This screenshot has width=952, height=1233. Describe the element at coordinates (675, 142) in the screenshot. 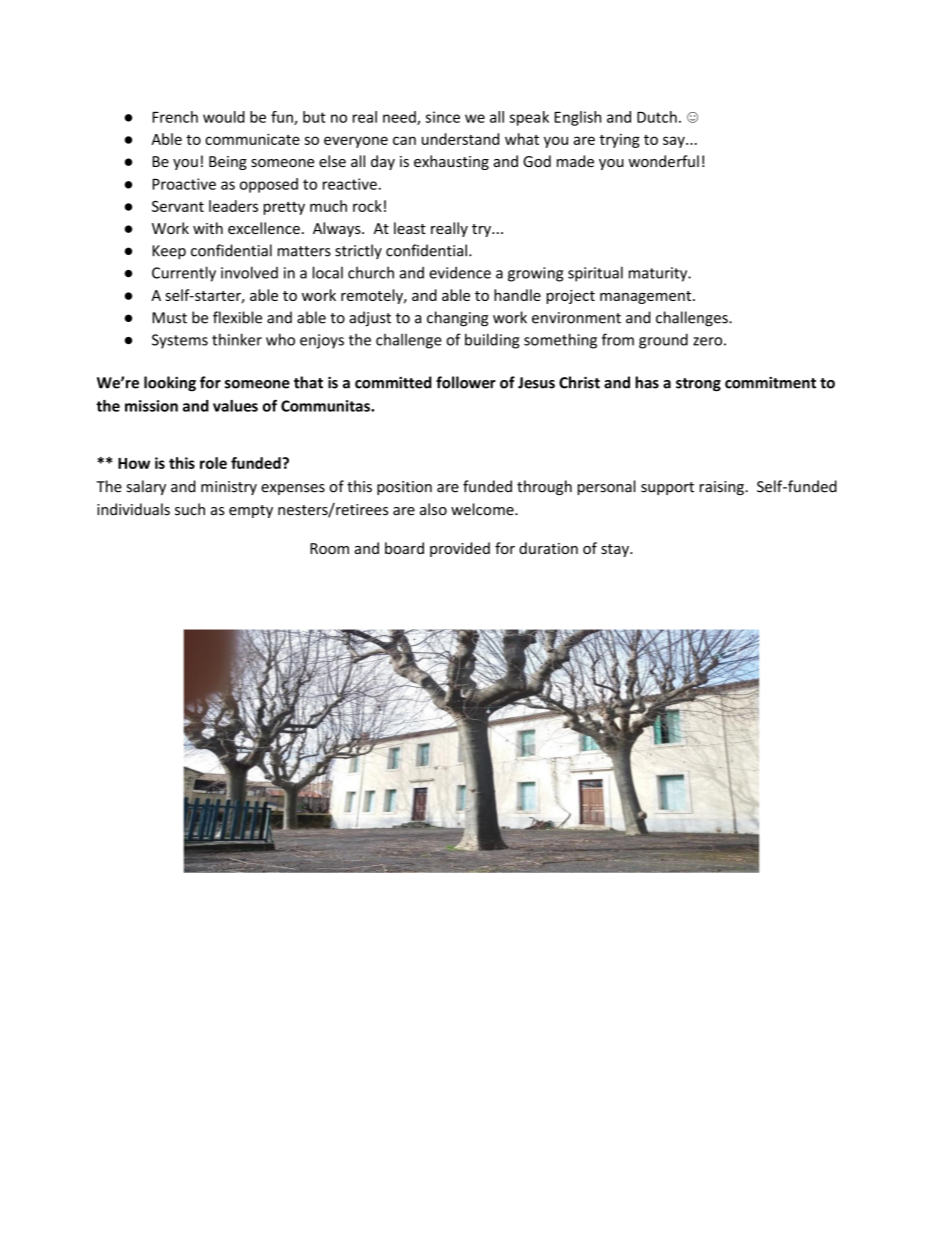

I see `say` at that location.
